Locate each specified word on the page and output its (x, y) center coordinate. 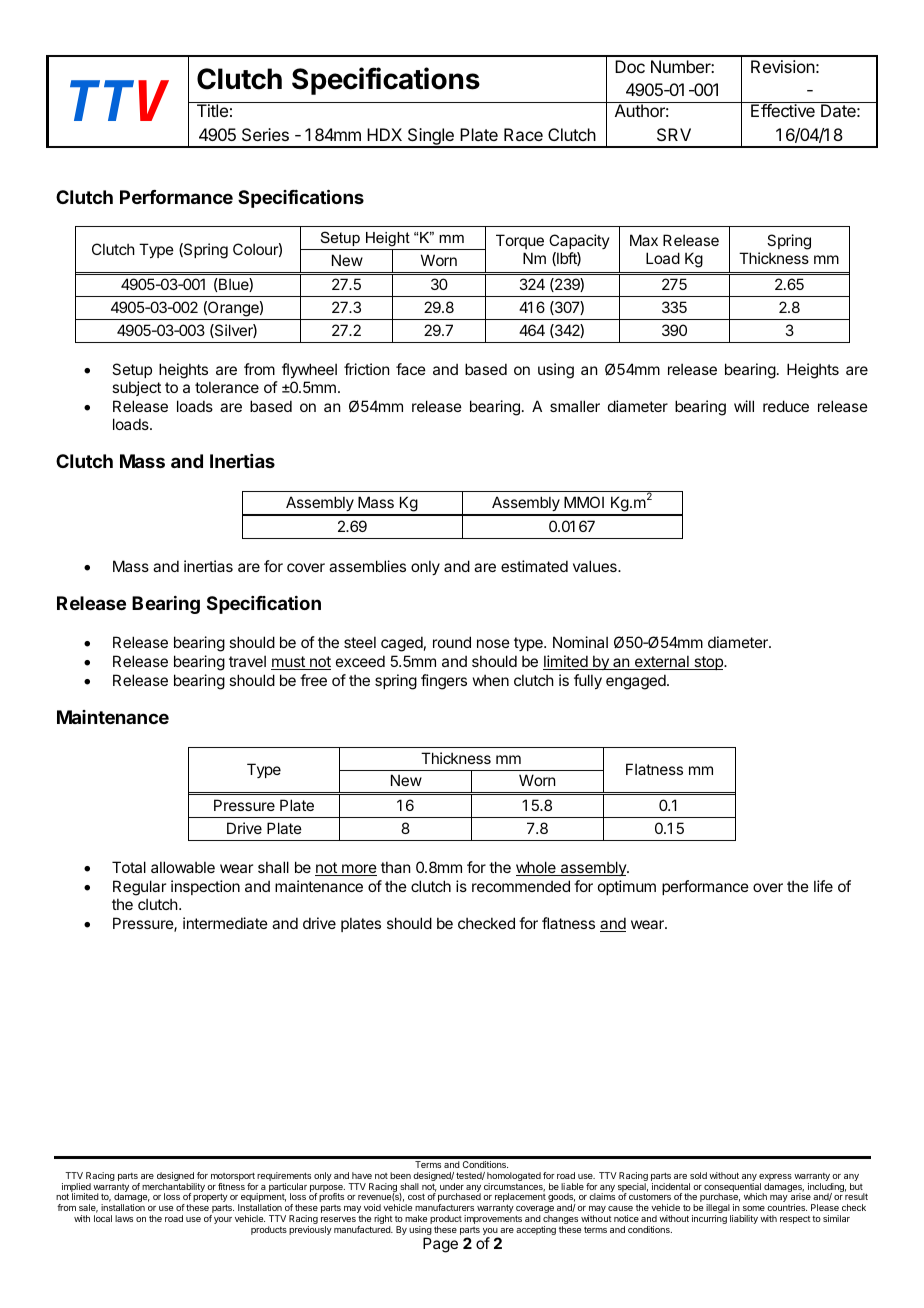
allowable (183, 867)
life (823, 886)
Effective (783, 110)
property (210, 1199)
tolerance (227, 387)
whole (537, 868)
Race (523, 134)
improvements (493, 1219)
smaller (575, 406)
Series (265, 134)
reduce (786, 406)
